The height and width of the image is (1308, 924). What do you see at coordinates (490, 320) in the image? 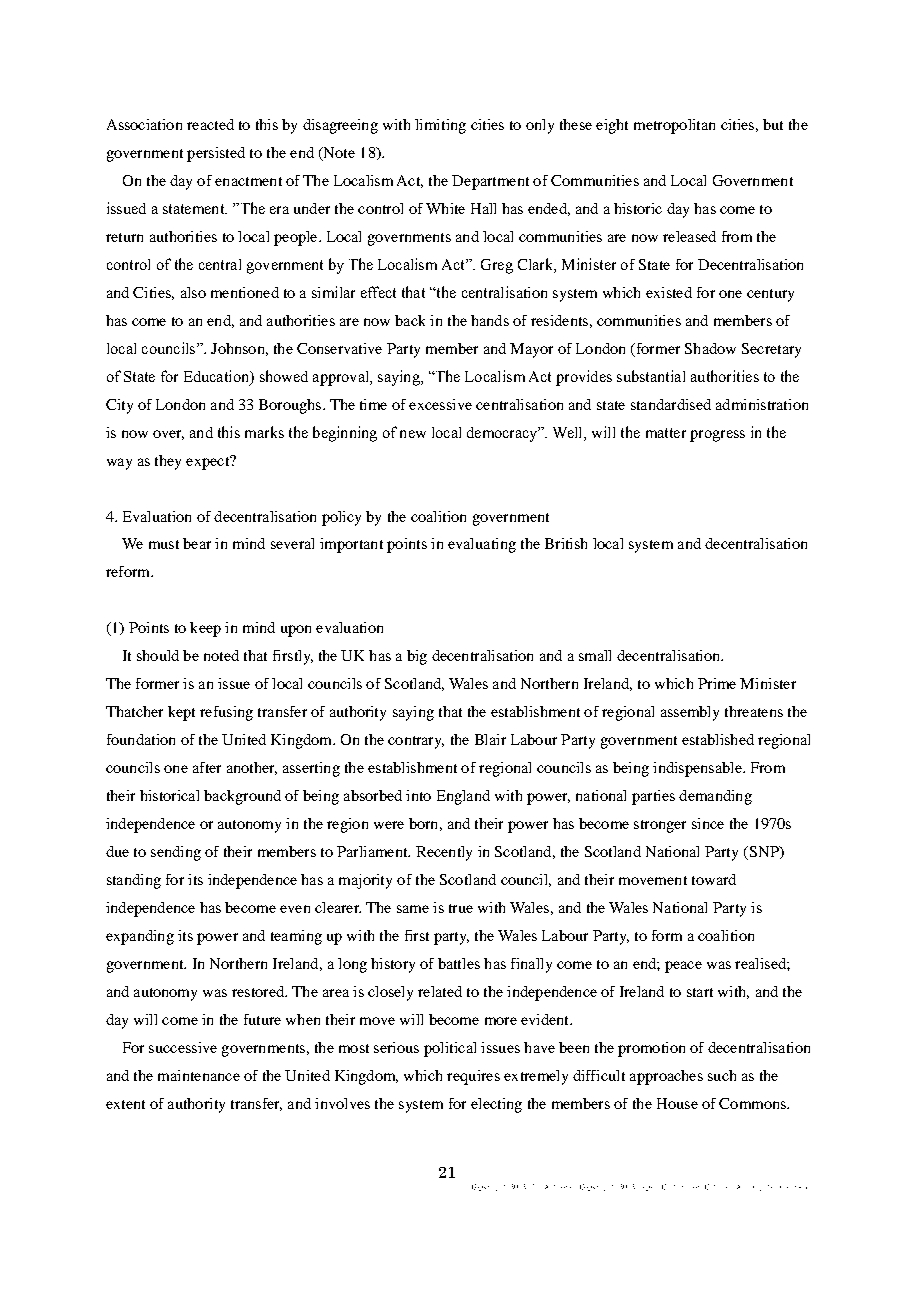
I see `hands` at bounding box center [490, 320].
